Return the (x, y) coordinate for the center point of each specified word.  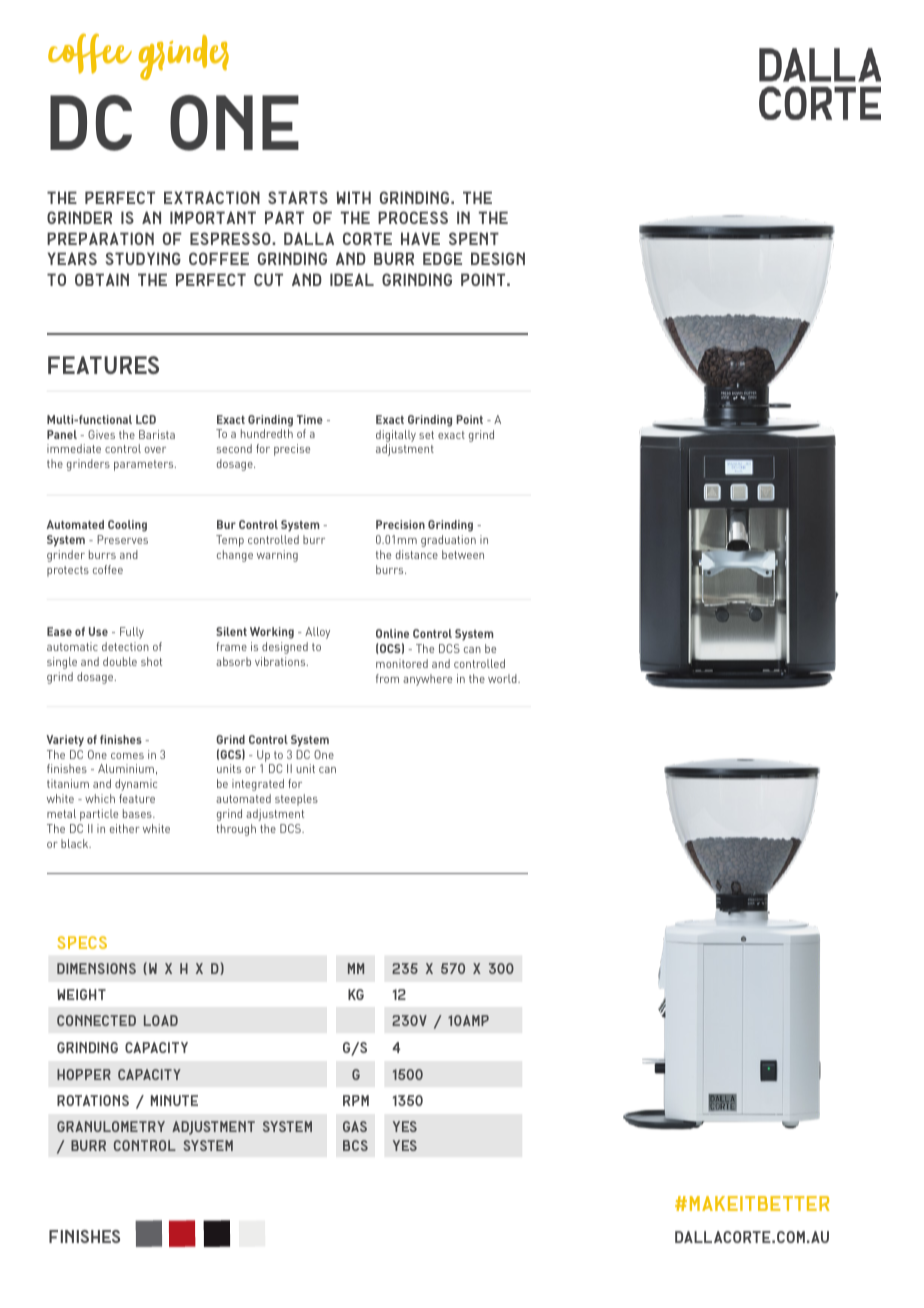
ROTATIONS (93, 1100)
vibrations (281, 661)
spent (474, 238)
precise (292, 450)
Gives (101, 434)
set (426, 435)
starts (298, 197)
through (236, 830)
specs (82, 942)
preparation (100, 238)
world (503, 678)
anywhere (427, 680)
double (120, 661)
